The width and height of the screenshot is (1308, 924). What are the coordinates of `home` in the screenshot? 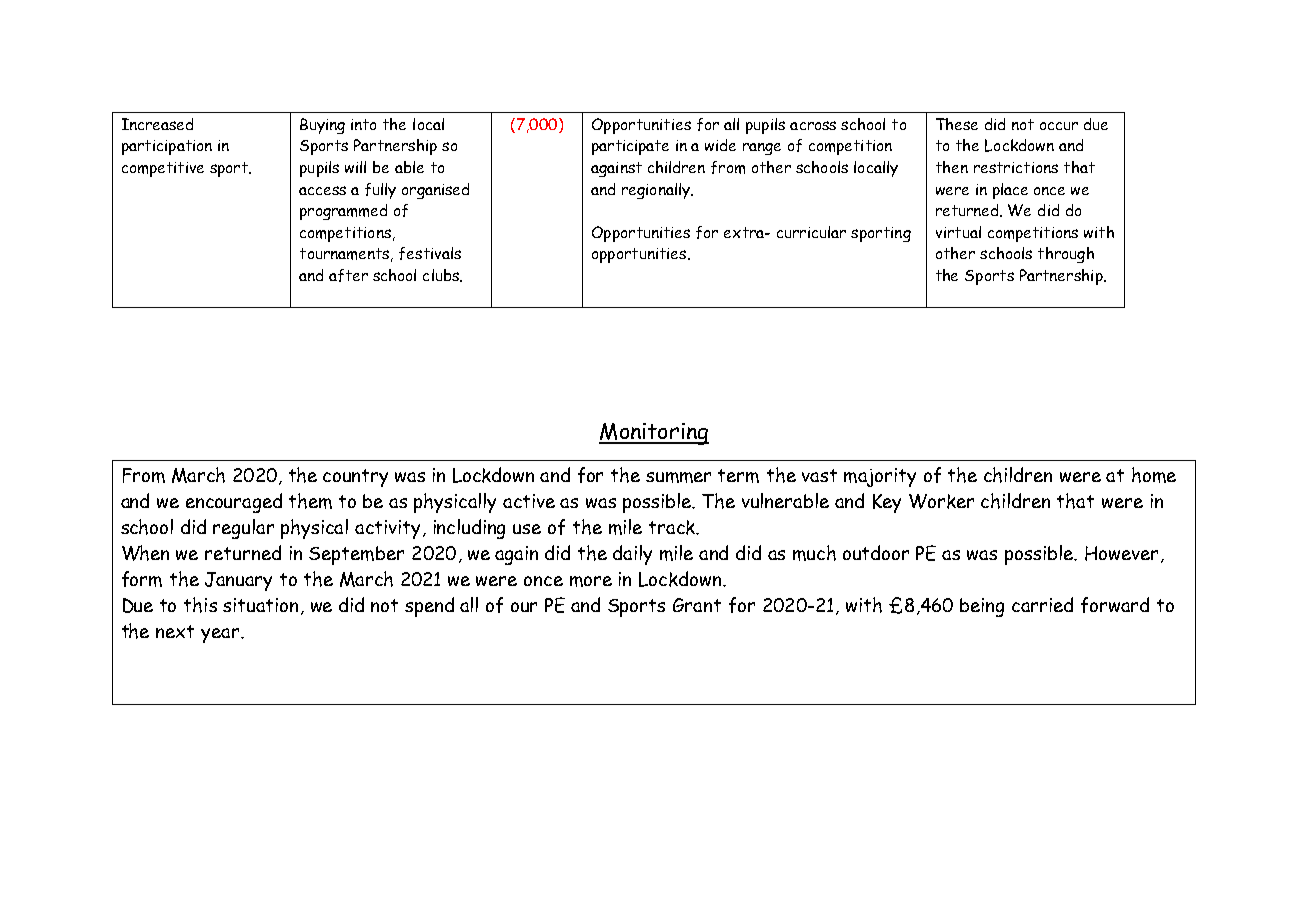 It's located at (1154, 475).
